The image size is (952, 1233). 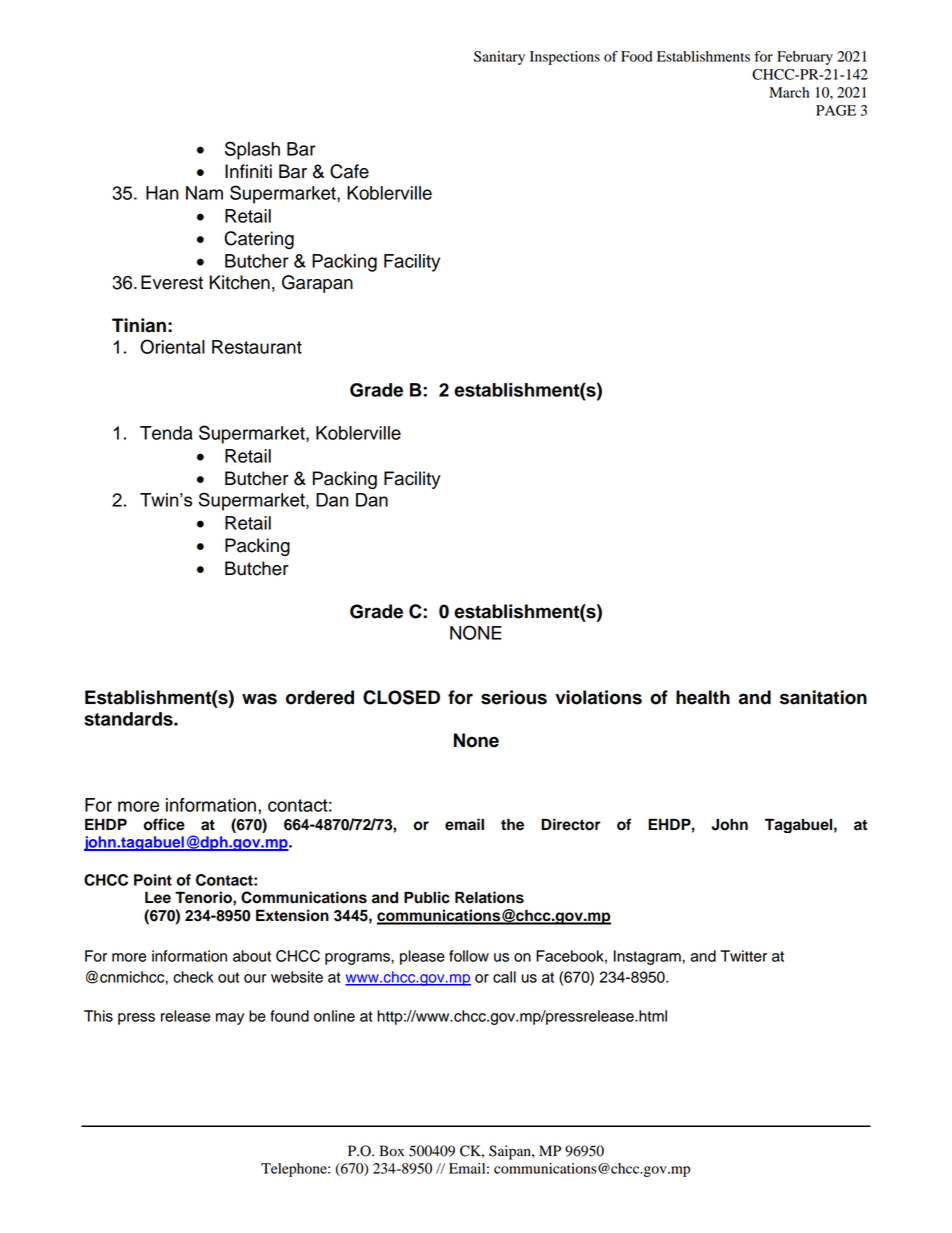 What do you see at coordinates (230, 1019) in the screenshot?
I see `may` at bounding box center [230, 1019].
